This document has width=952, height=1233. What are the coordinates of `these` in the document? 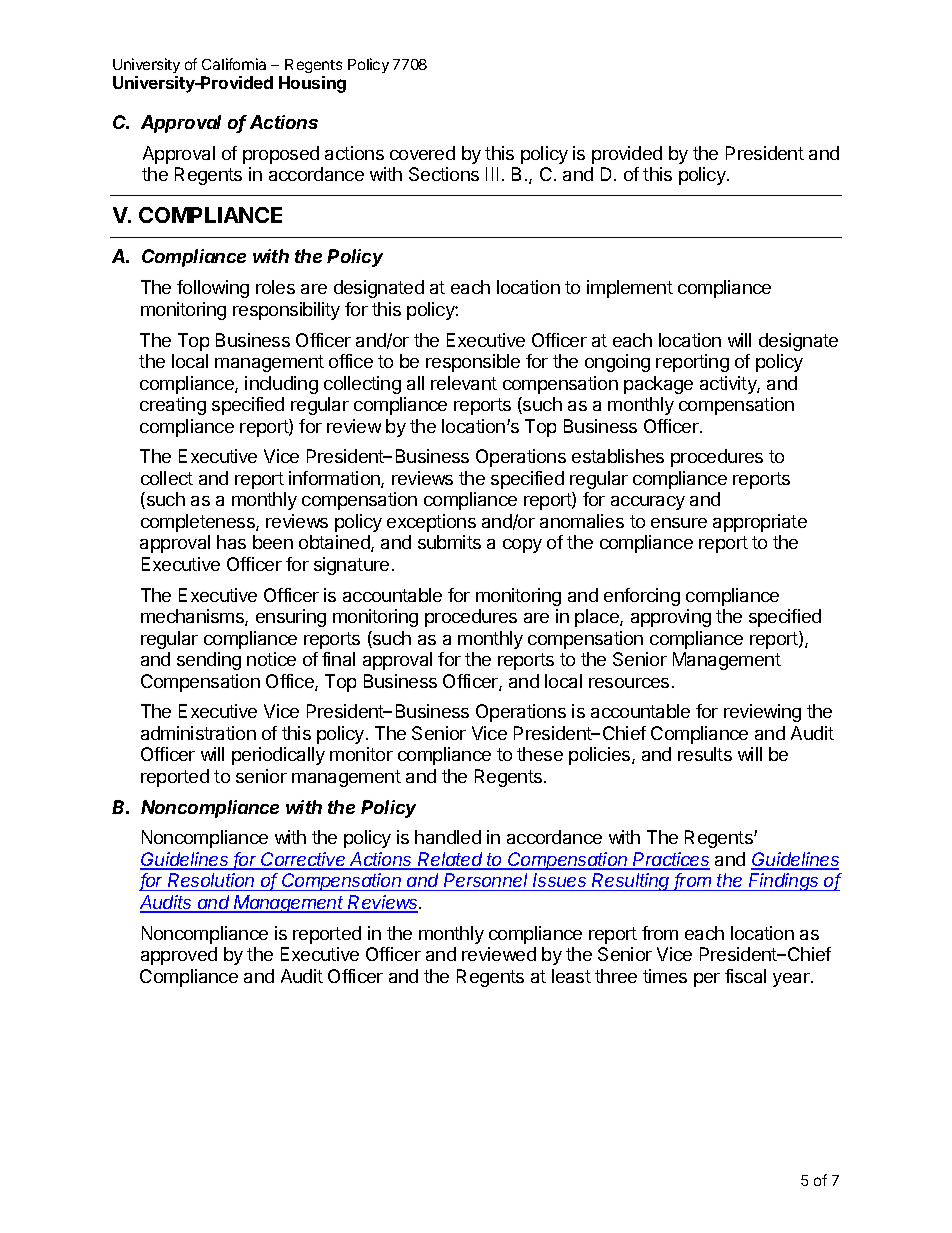 It's located at (540, 754).
